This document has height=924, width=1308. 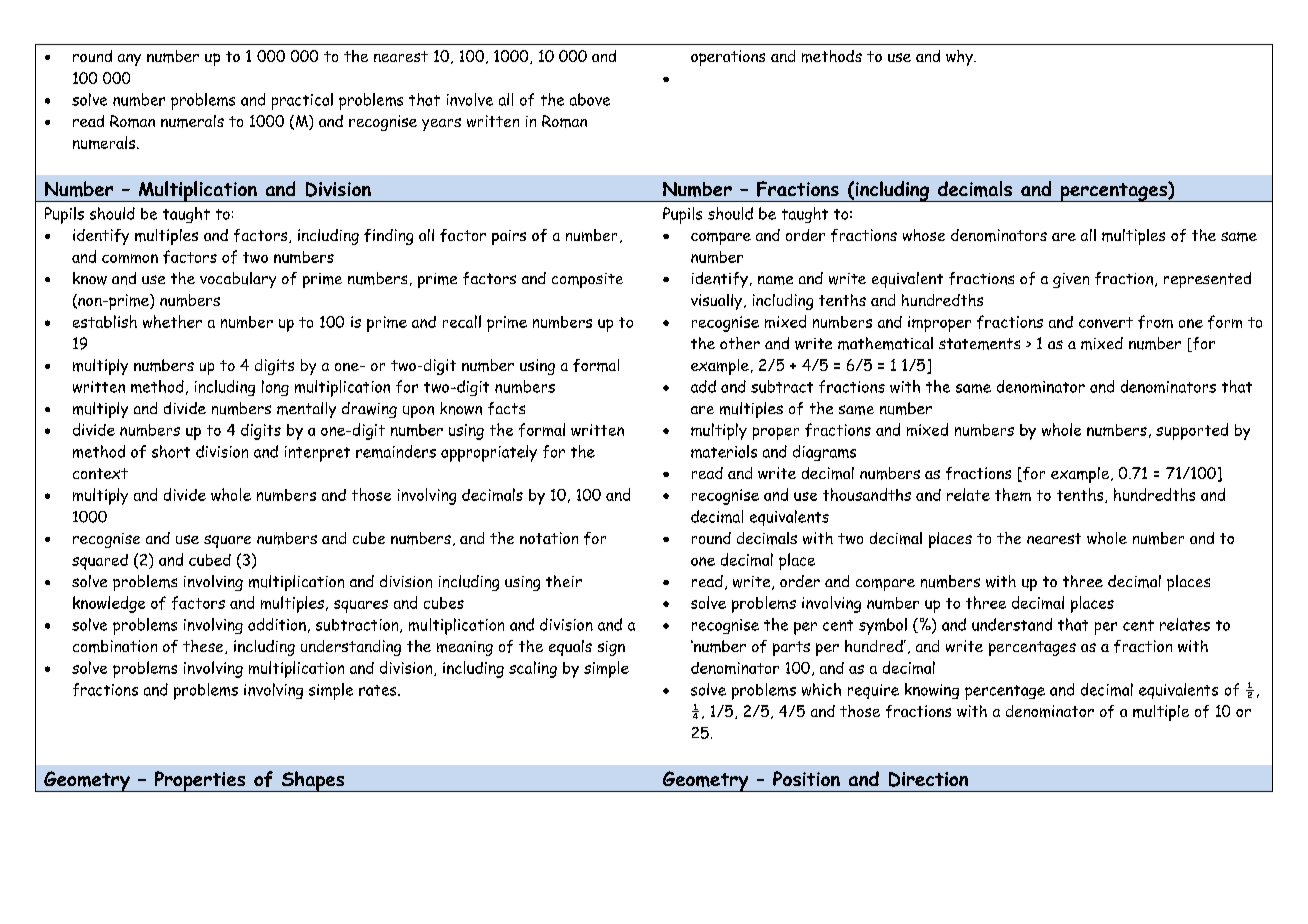 What do you see at coordinates (1071, 280) in the document?
I see `given` at bounding box center [1071, 280].
